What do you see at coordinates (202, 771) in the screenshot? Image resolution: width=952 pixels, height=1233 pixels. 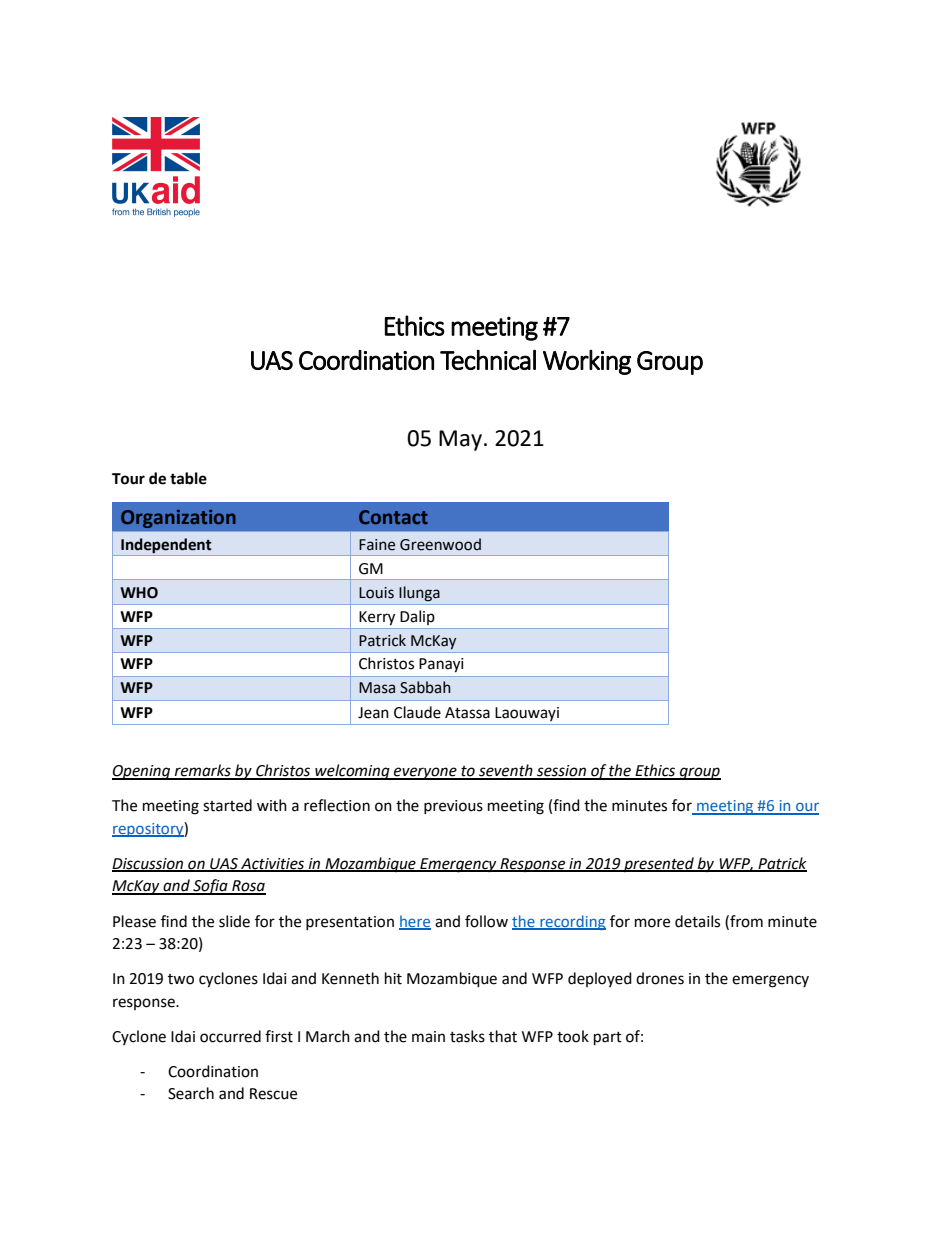 I see `remarks` at bounding box center [202, 771].
